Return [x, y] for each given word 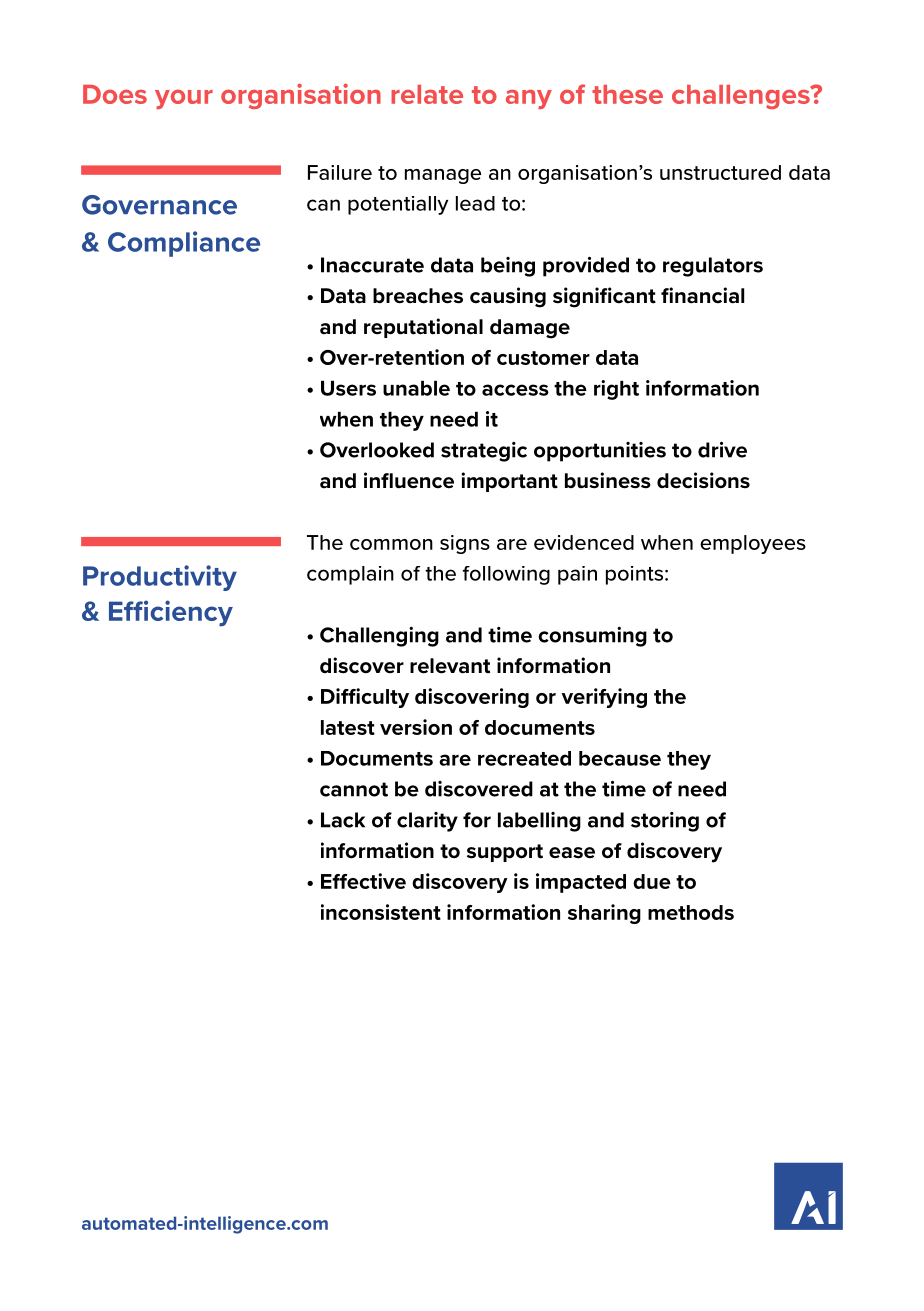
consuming [592, 637]
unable [416, 388]
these [627, 94]
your [184, 99]
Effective [363, 881]
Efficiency [171, 613]
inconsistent [381, 912]
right [616, 390]
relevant [450, 666]
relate [427, 94]
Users [348, 388]
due [652, 881]
